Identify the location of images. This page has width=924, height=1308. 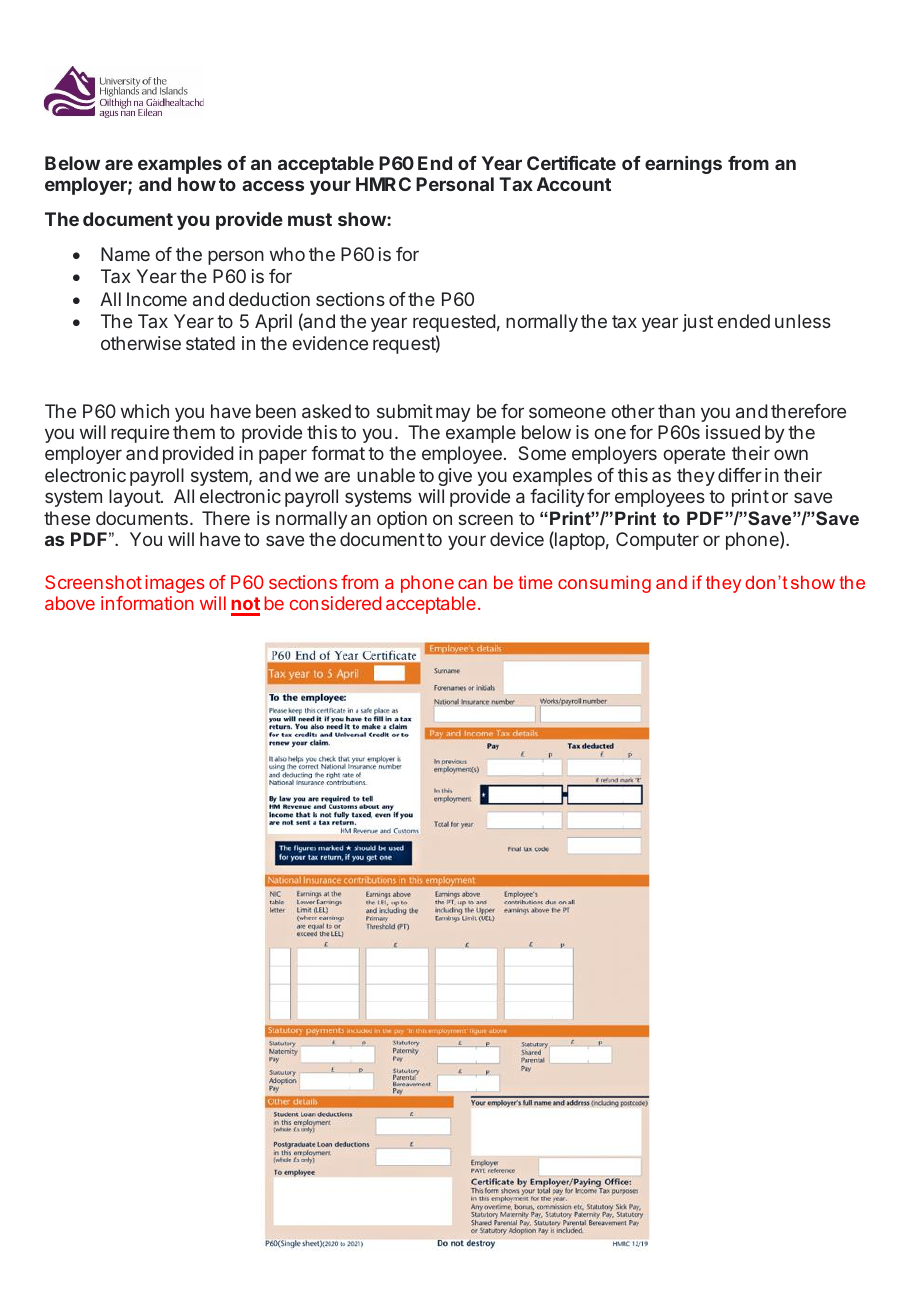
(175, 584).
